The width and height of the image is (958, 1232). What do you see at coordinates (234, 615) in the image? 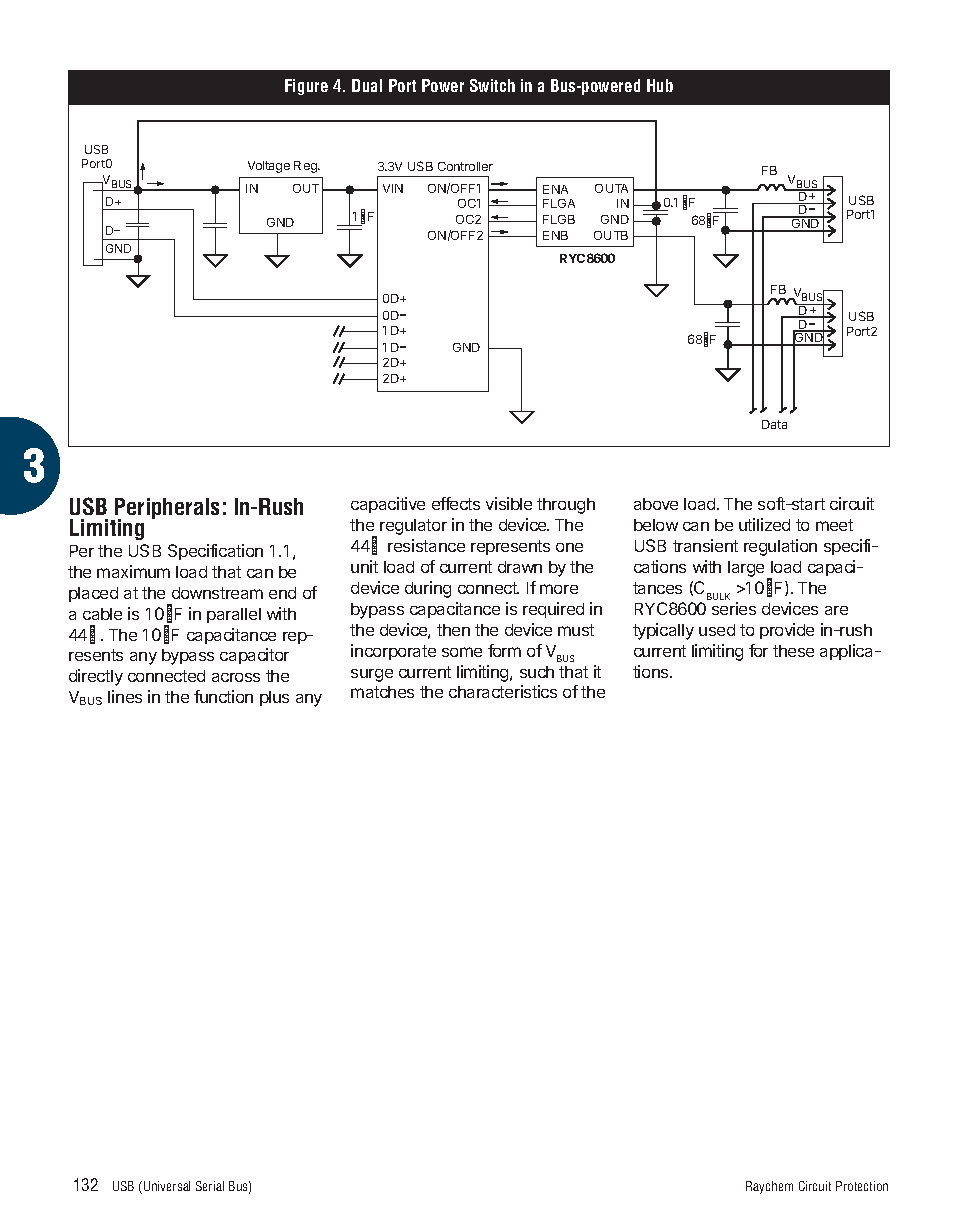
I see `parallel` at bounding box center [234, 615].
